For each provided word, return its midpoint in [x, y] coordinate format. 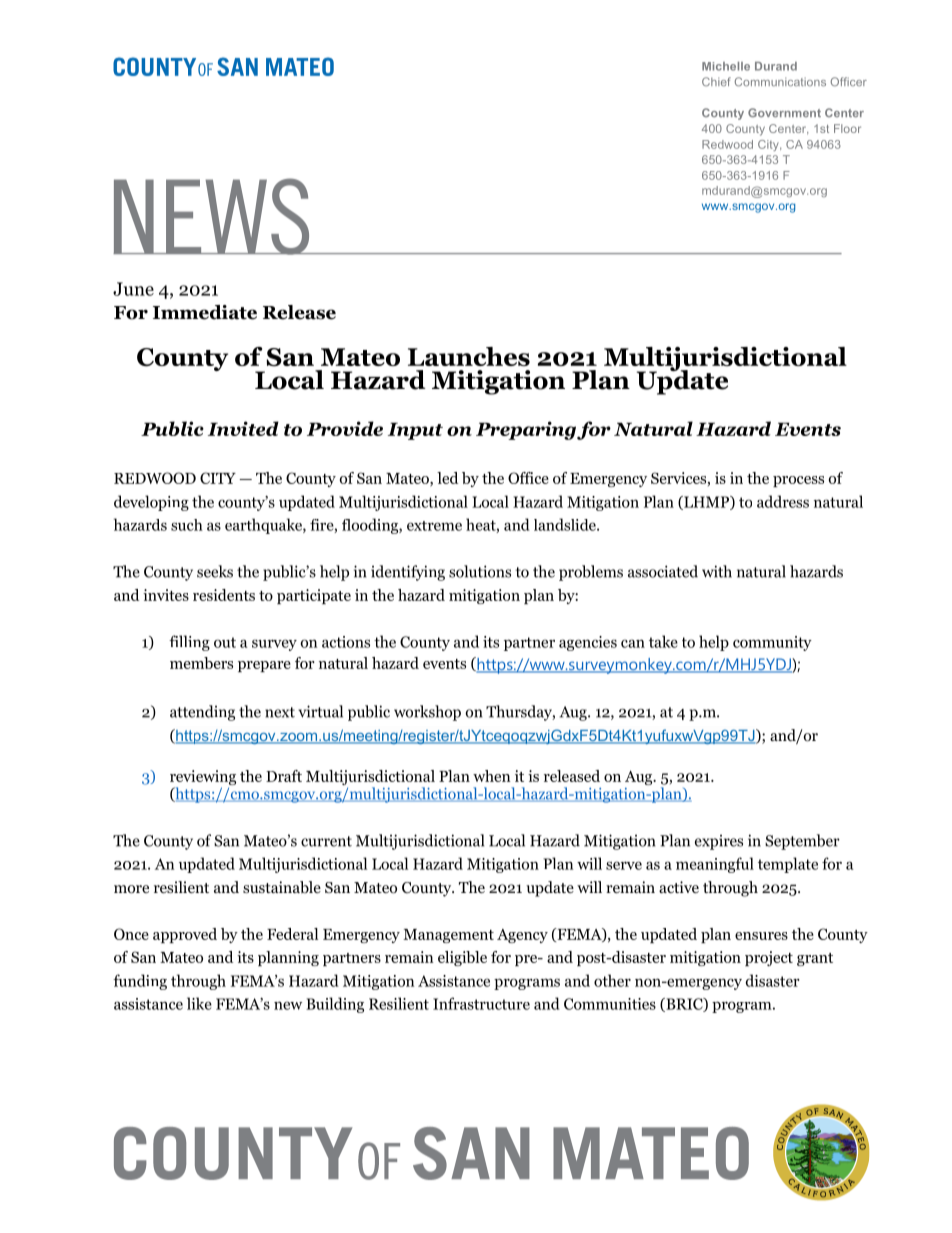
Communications [780, 81]
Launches [469, 356]
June [133, 289]
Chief [716, 81]
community [772, 643]
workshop [427, 713]
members [201, 663]
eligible [462, 958]
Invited [243, 428]
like [199, 1003]
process [798, 481]
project [769, 958]
